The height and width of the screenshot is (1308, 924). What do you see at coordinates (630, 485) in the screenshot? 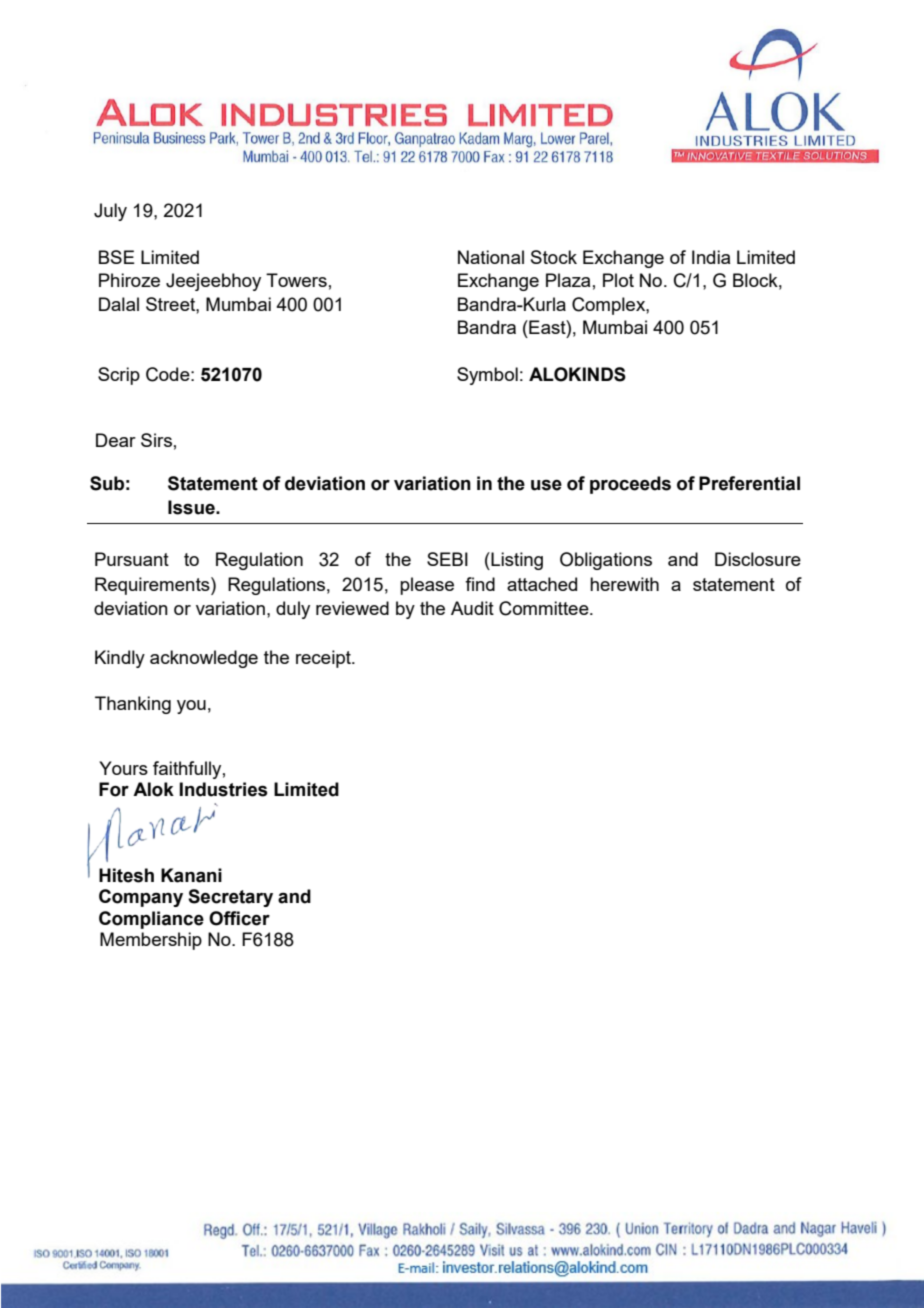
I see `proceeds` at bounding box center [630, 485].
